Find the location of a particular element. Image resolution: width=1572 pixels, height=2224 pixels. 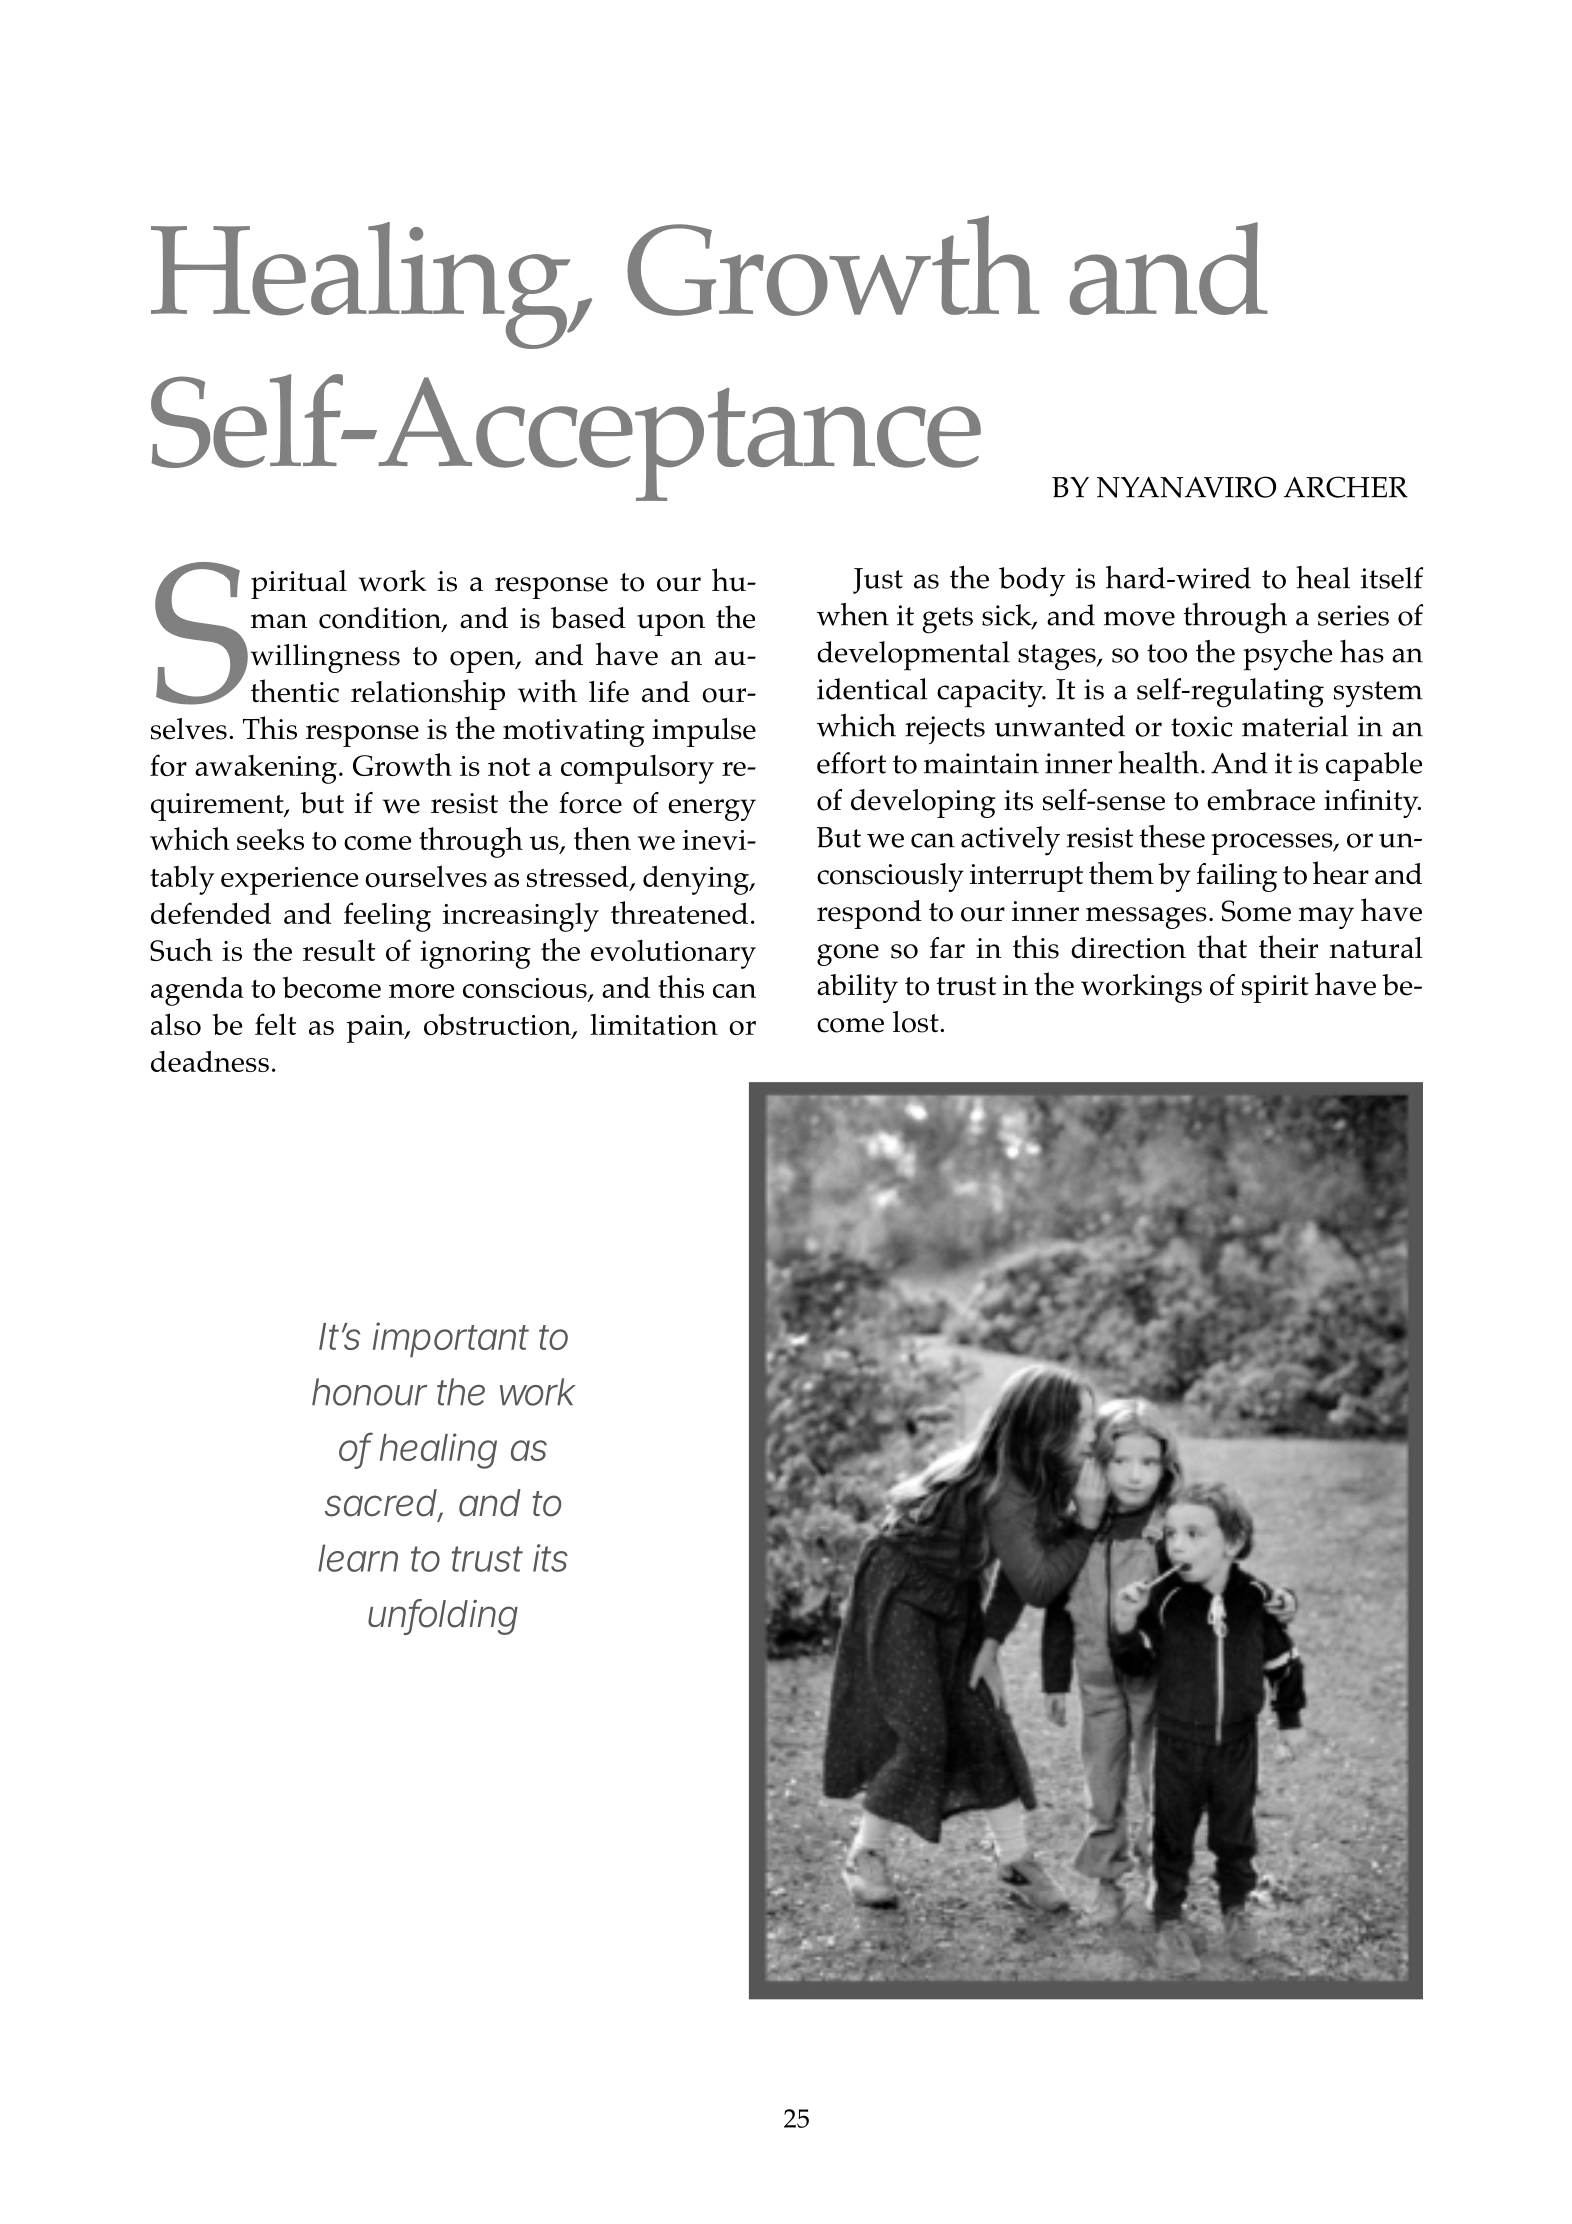

denying is located at coordinates (697, 880).
